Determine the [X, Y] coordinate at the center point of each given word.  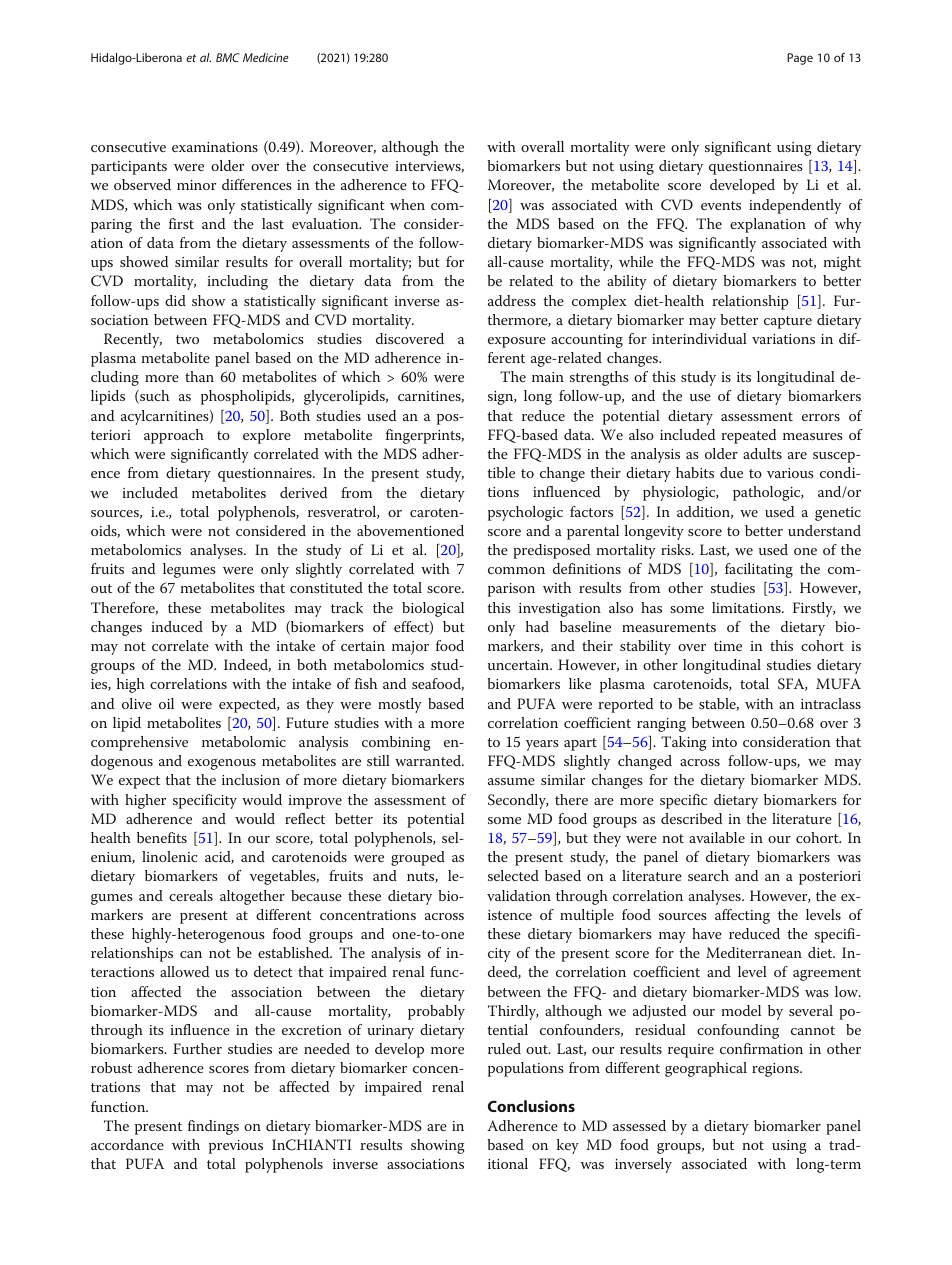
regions [776, 1070]
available [717, 837]
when [407, 204]
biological [433, 609]
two [187, 339]
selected [513, 875]
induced [177, 626]
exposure [517, 342]
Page [800, 59]
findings [213, 1127]
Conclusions [531, 1106]
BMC [228, 57]
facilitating [759, 570]
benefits [162, 837]
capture [788, 322]
